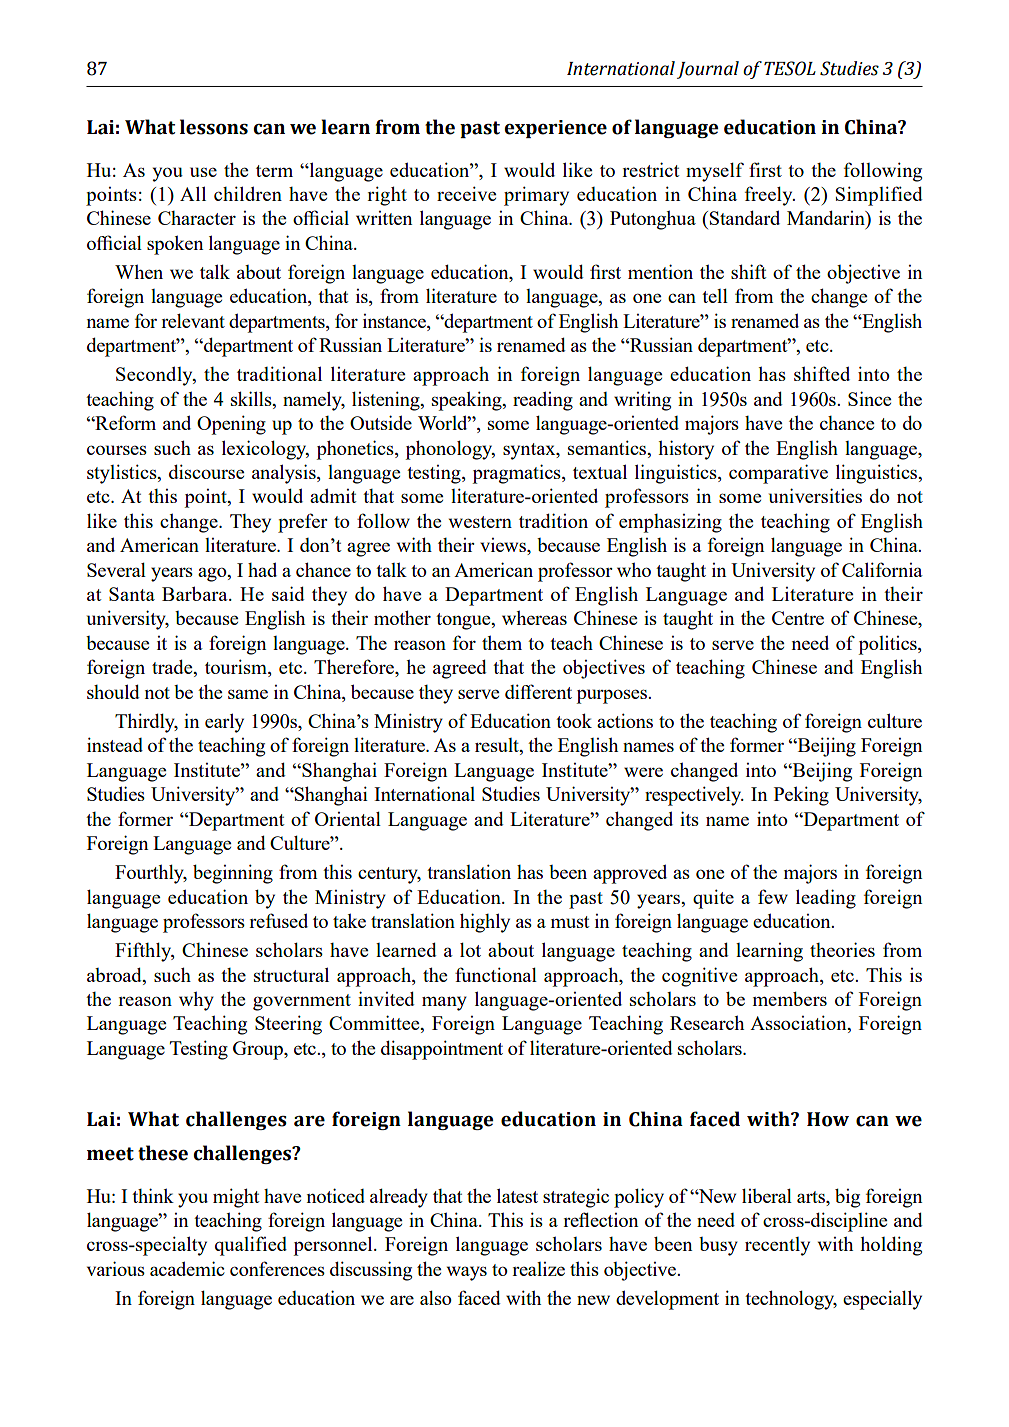 Image resolution: width=1009 pixels, height=1427 pixels. Describe the element at coordinates (538, 691) in the screenshot. I see `different` at that location.
